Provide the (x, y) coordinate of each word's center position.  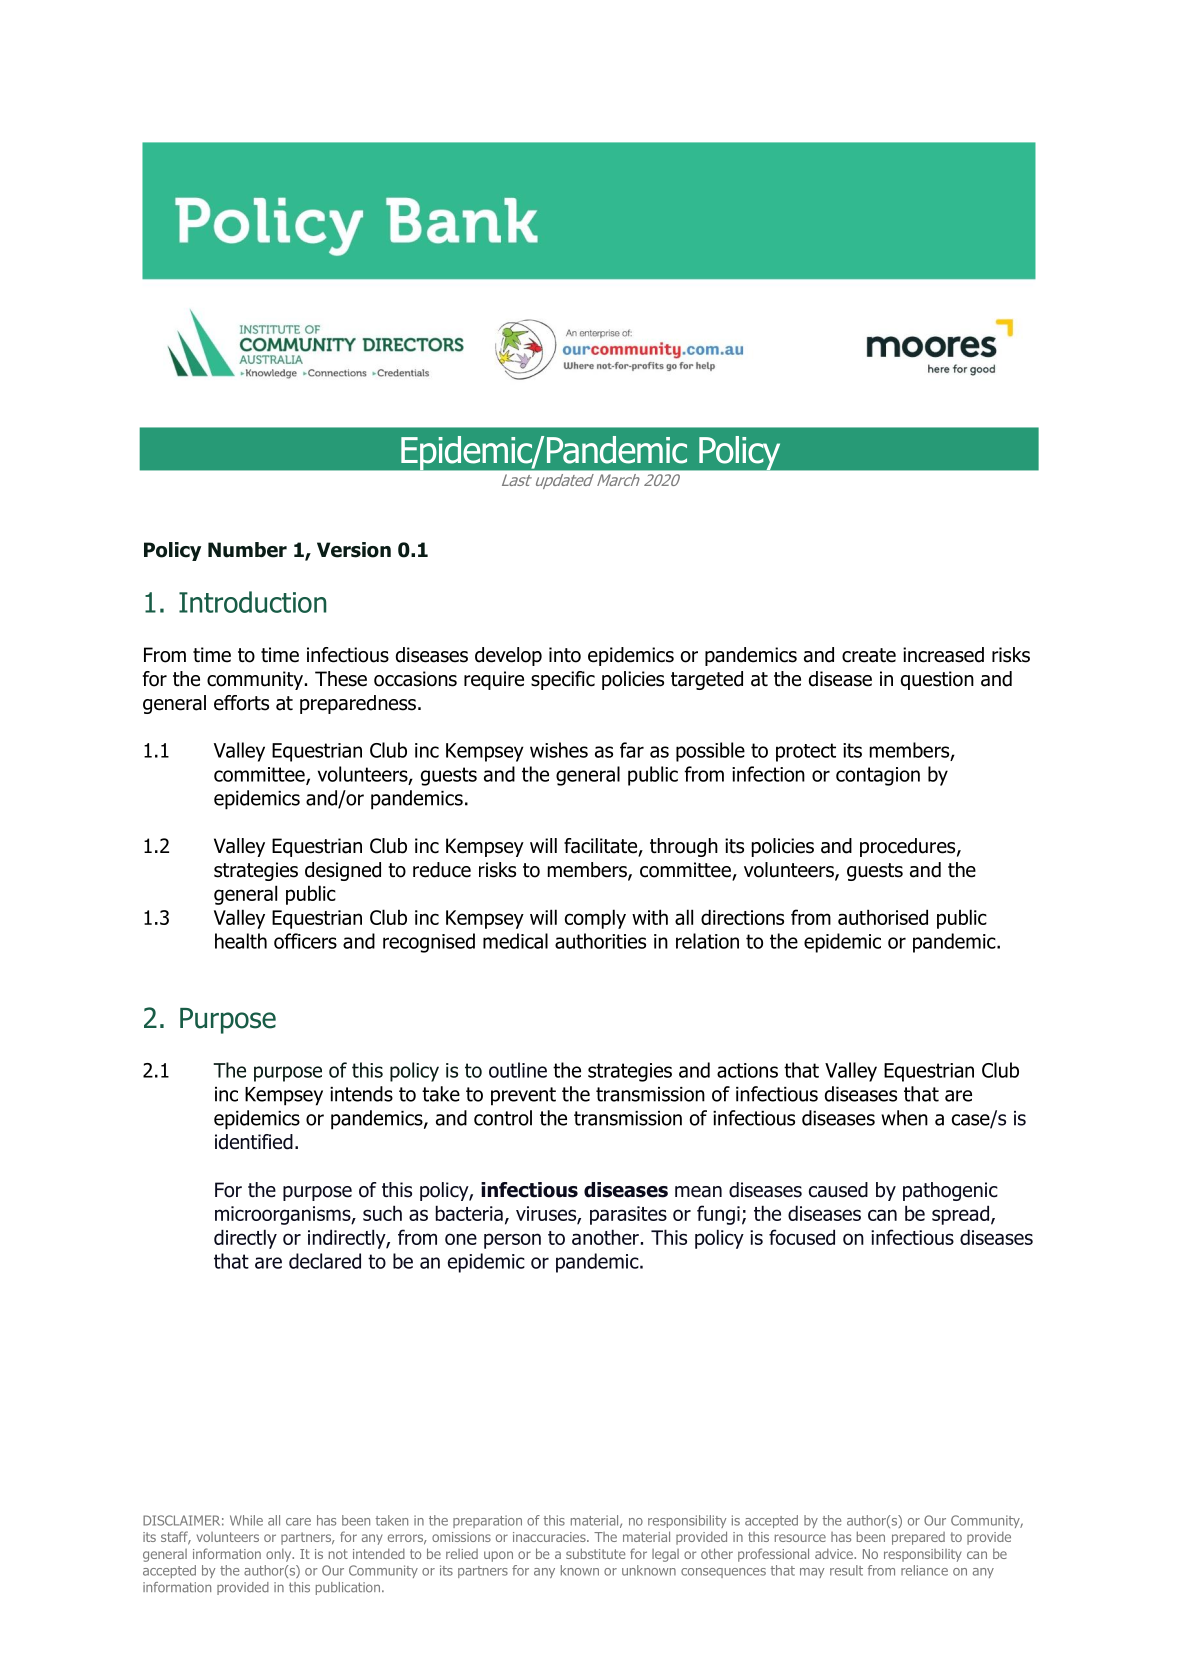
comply (595, 919)
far (632, 750)
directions (742, 917)
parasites (628, 1215)
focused (802, 1237)
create (869, 655)
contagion (878, 776)
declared (325, 1261)
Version (354, 550)
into (565, 655)
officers (305, 941)
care (298, 1522)
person (512, 1241)
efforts (241, 703)
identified (254, 1142)
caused (838, 1190)
